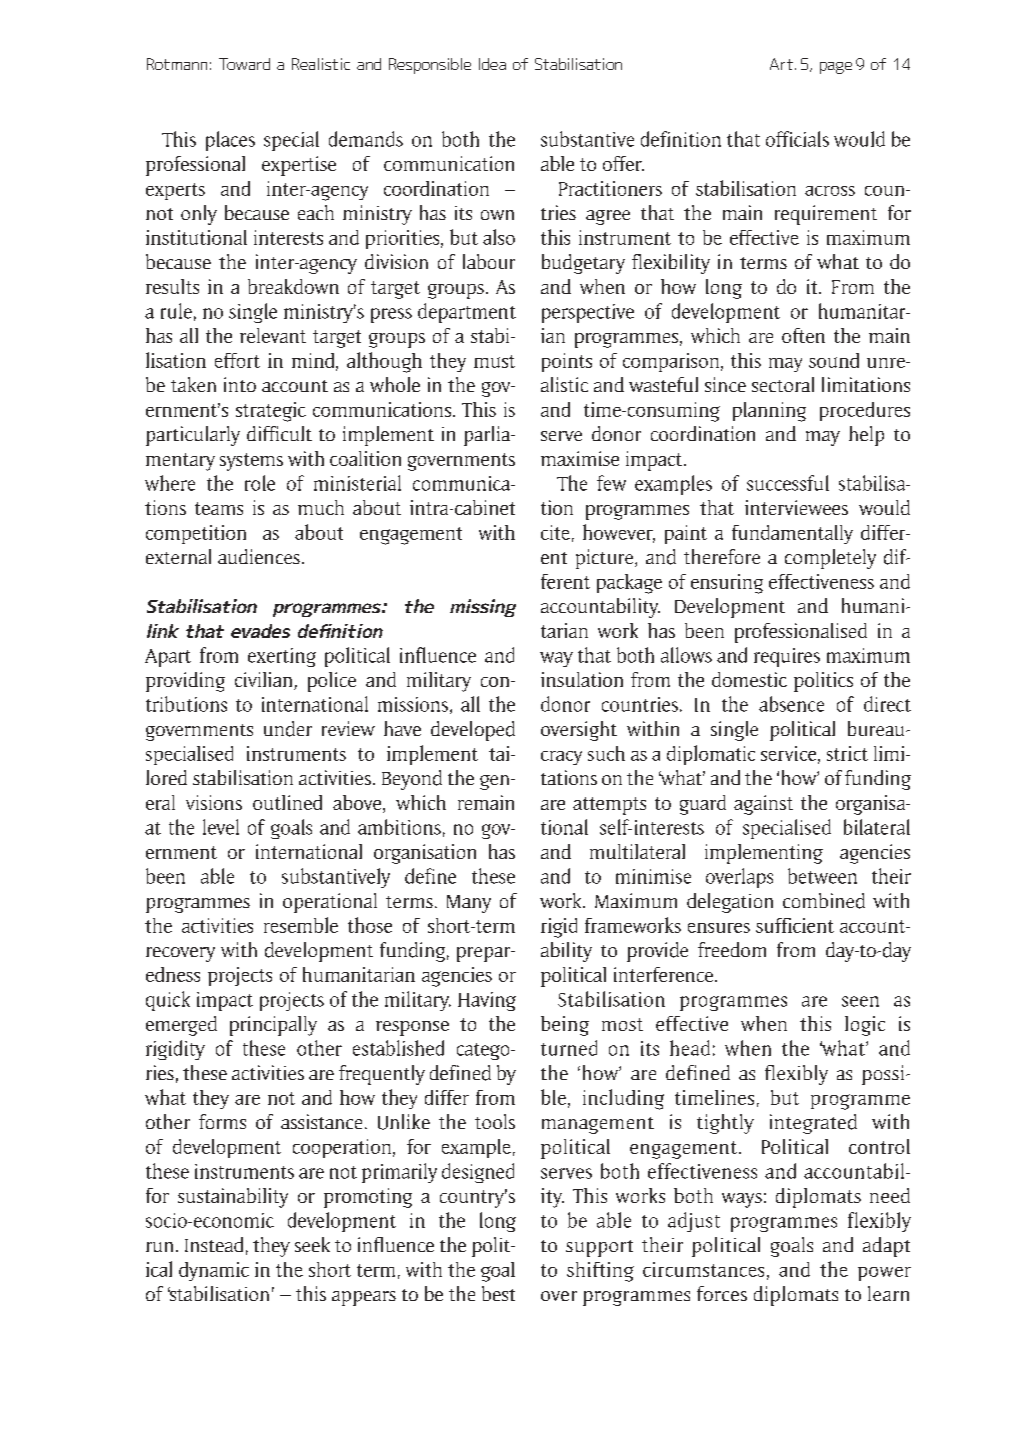 This image has height=1451, width=1021. Describe the element at coordinates (797, 139) in the image. I see `officials` at that location.
